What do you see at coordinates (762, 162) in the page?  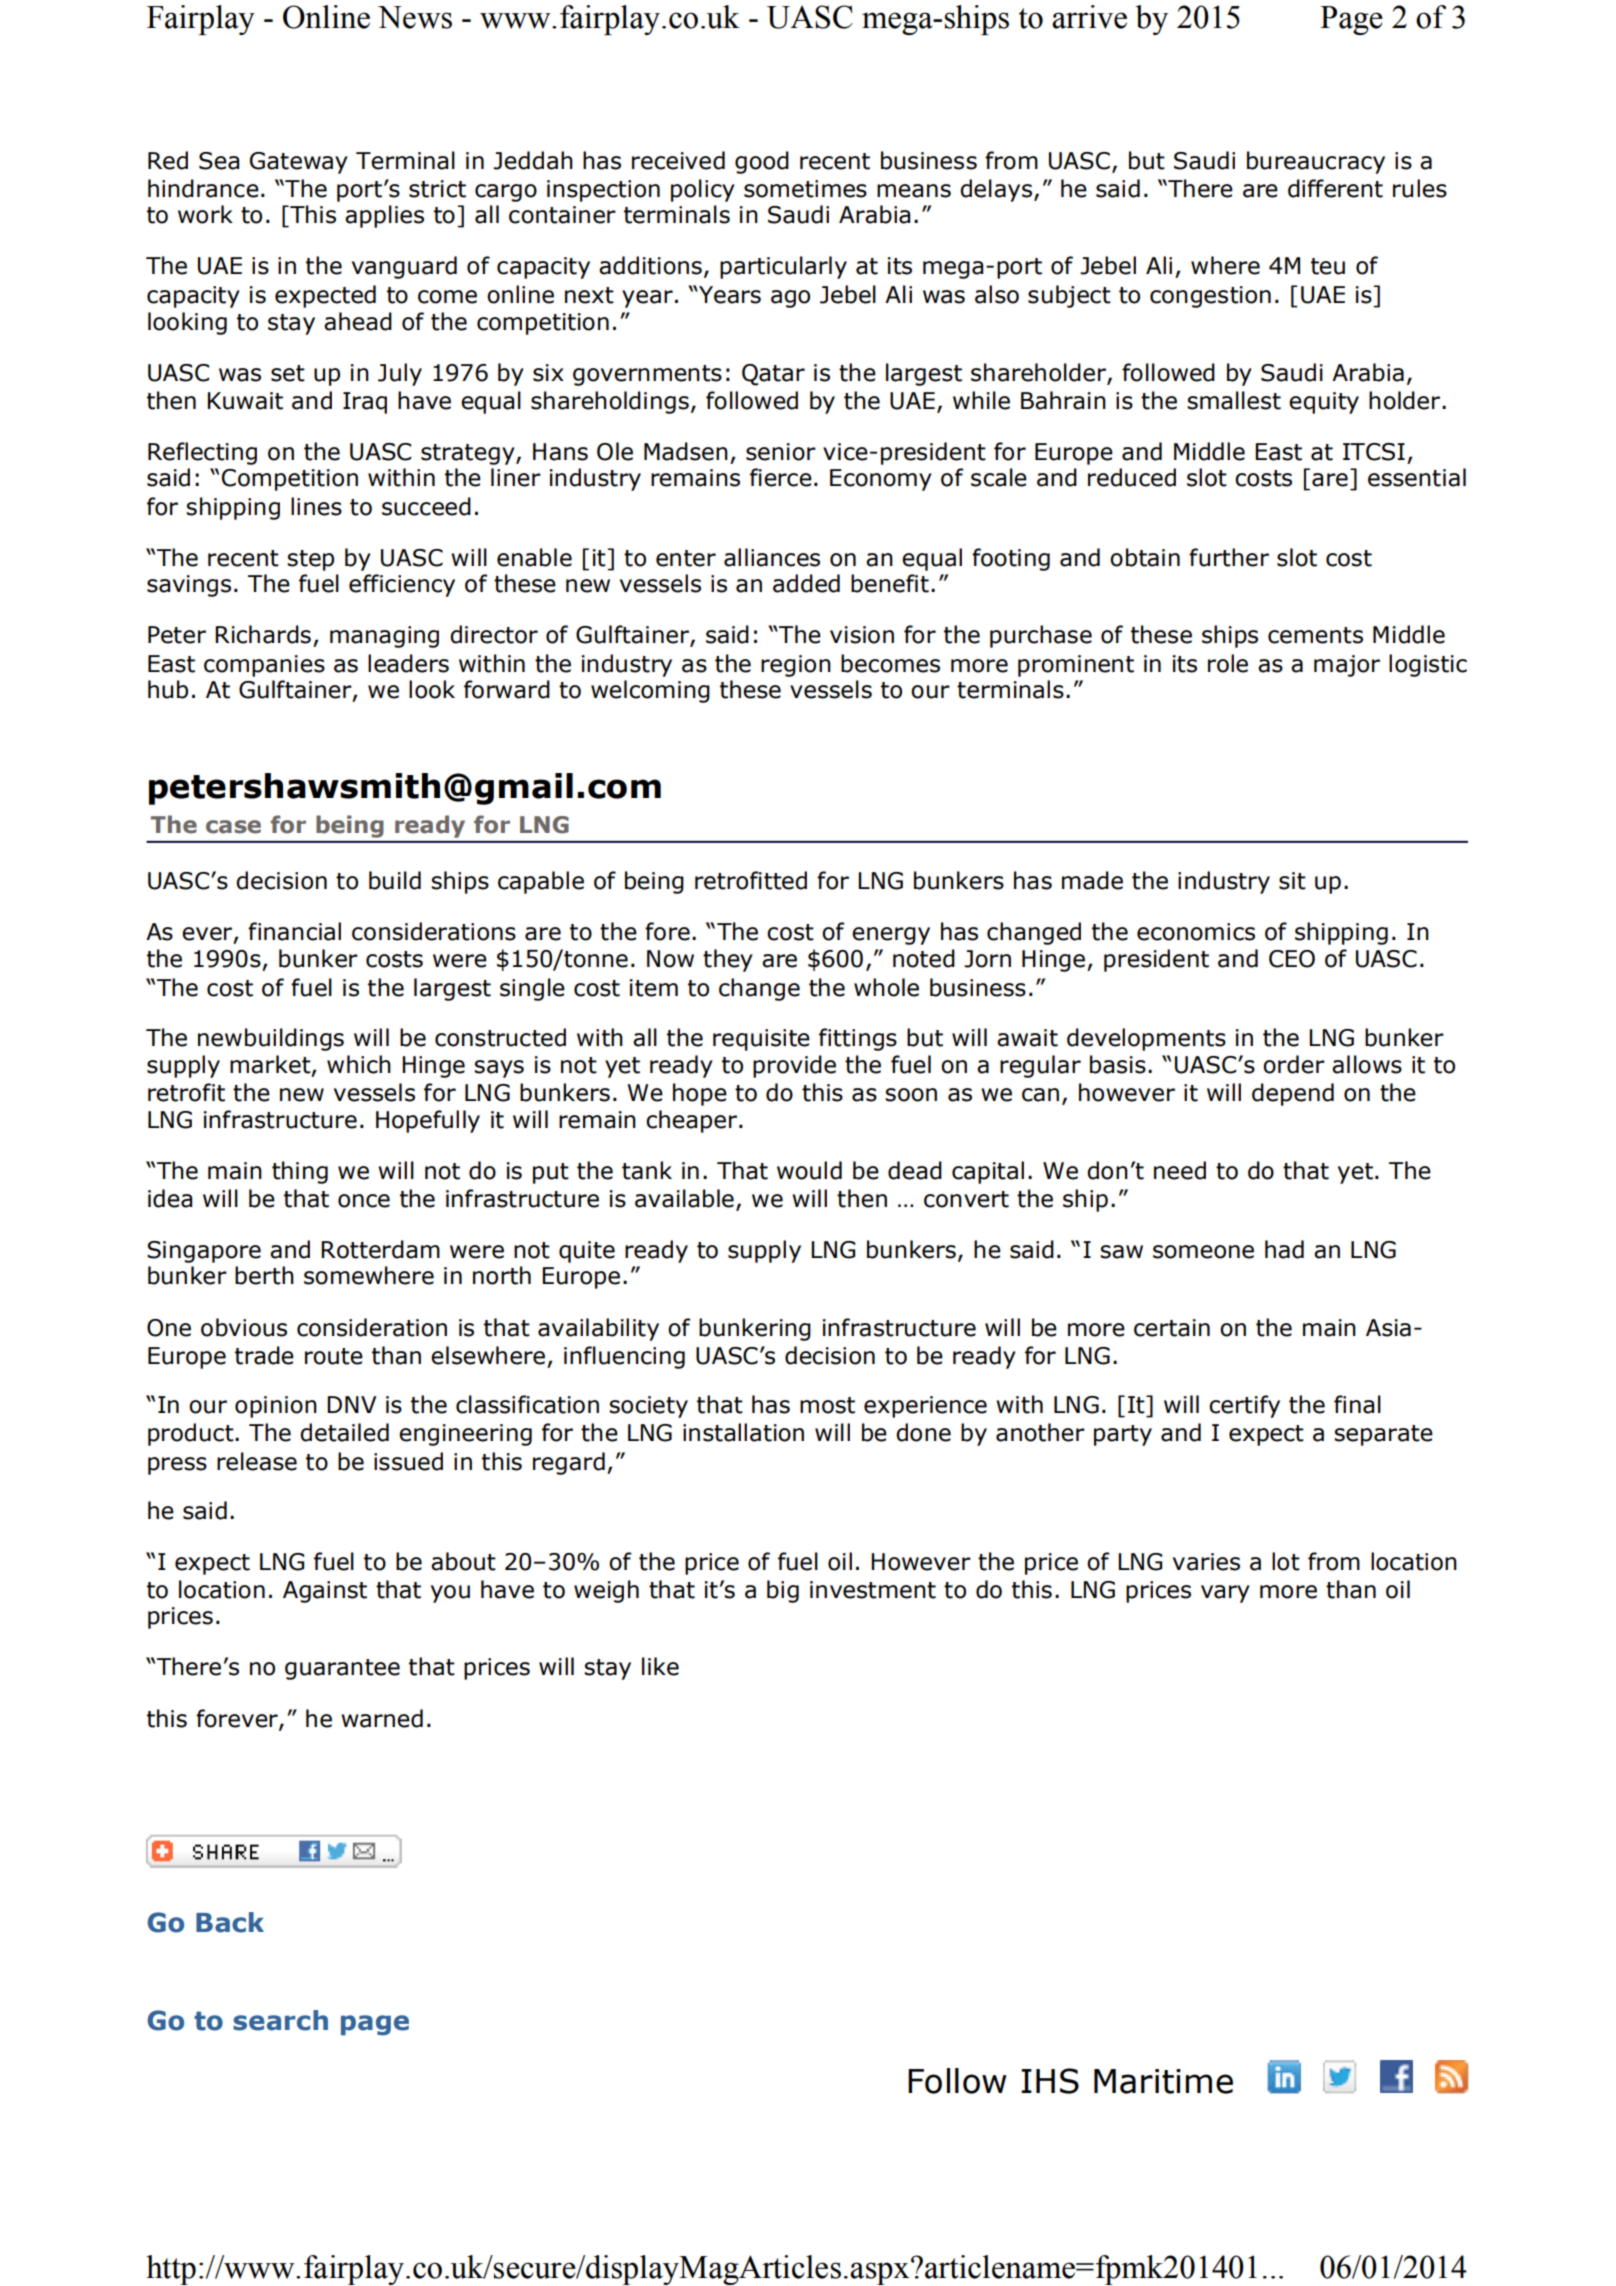 I see `good` at bounding box center [762, 162].
